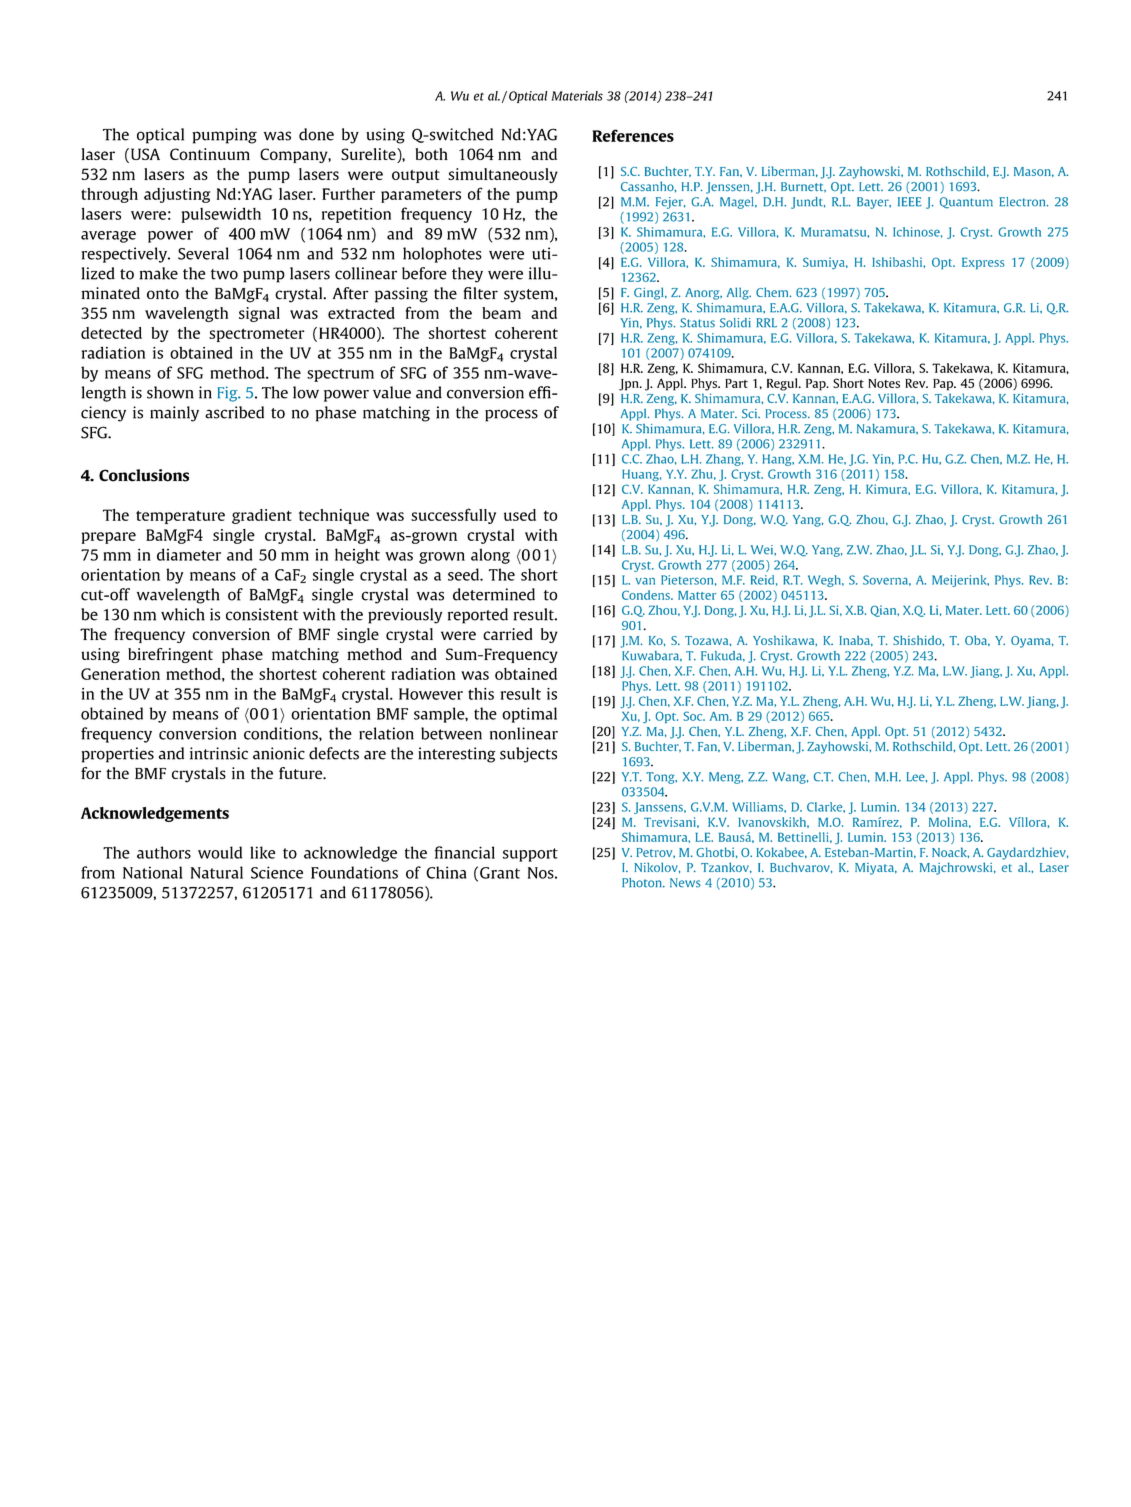 Image resolution: width=1131 pixels, height=1507 pixels. What do you see at coordinates (910, 202) in the document?
I see `IEEE` at bounding box center [910, 202].
